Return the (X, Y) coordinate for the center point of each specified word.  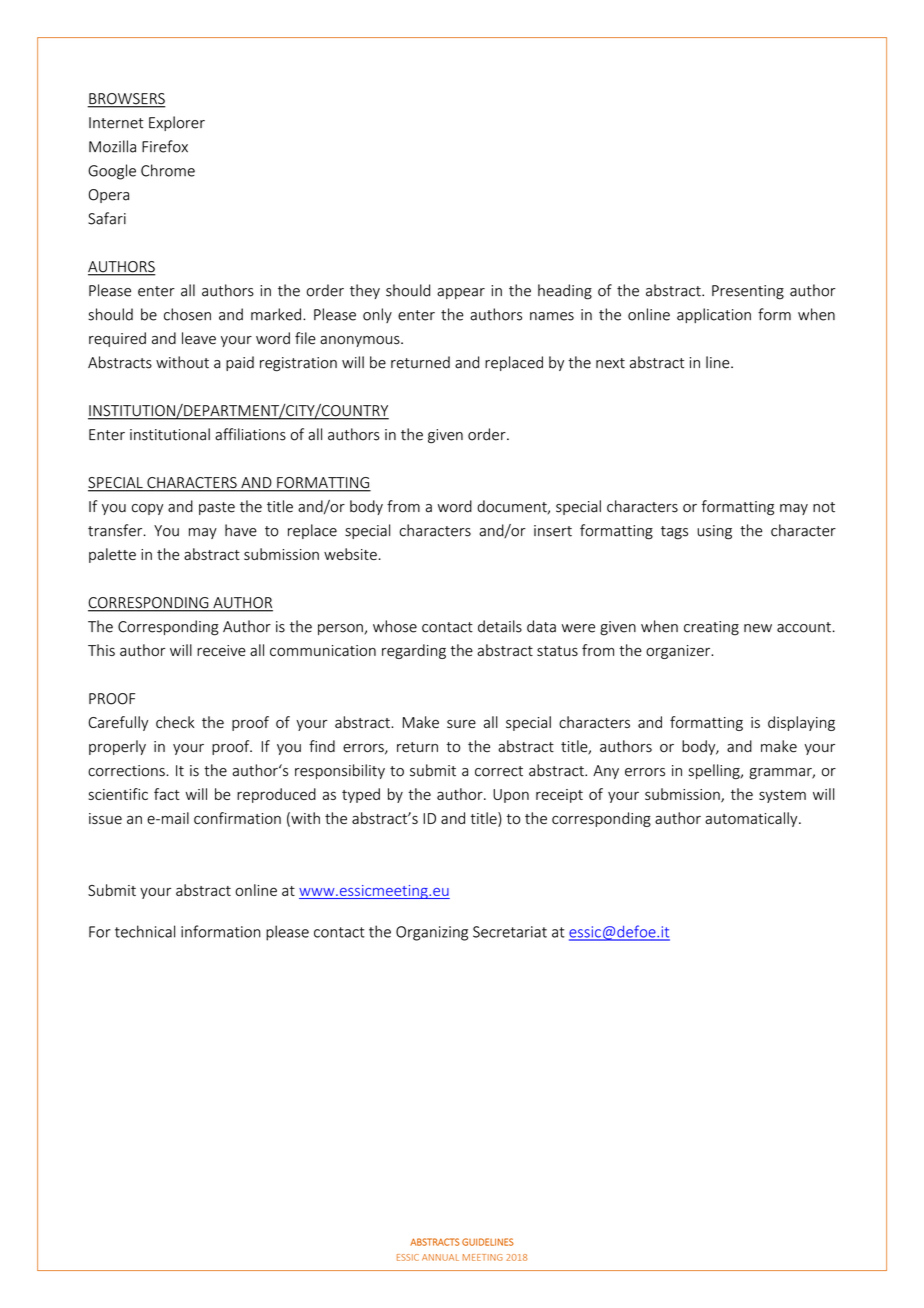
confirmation (237, 818)
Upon (511, 796)
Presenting (748, 292)
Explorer (177, 123)
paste (217, 508)
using (714, 532)
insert (553, 531)
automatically (752, 819)
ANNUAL (440, 1257)
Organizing (432, 933)
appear (461, 293)
